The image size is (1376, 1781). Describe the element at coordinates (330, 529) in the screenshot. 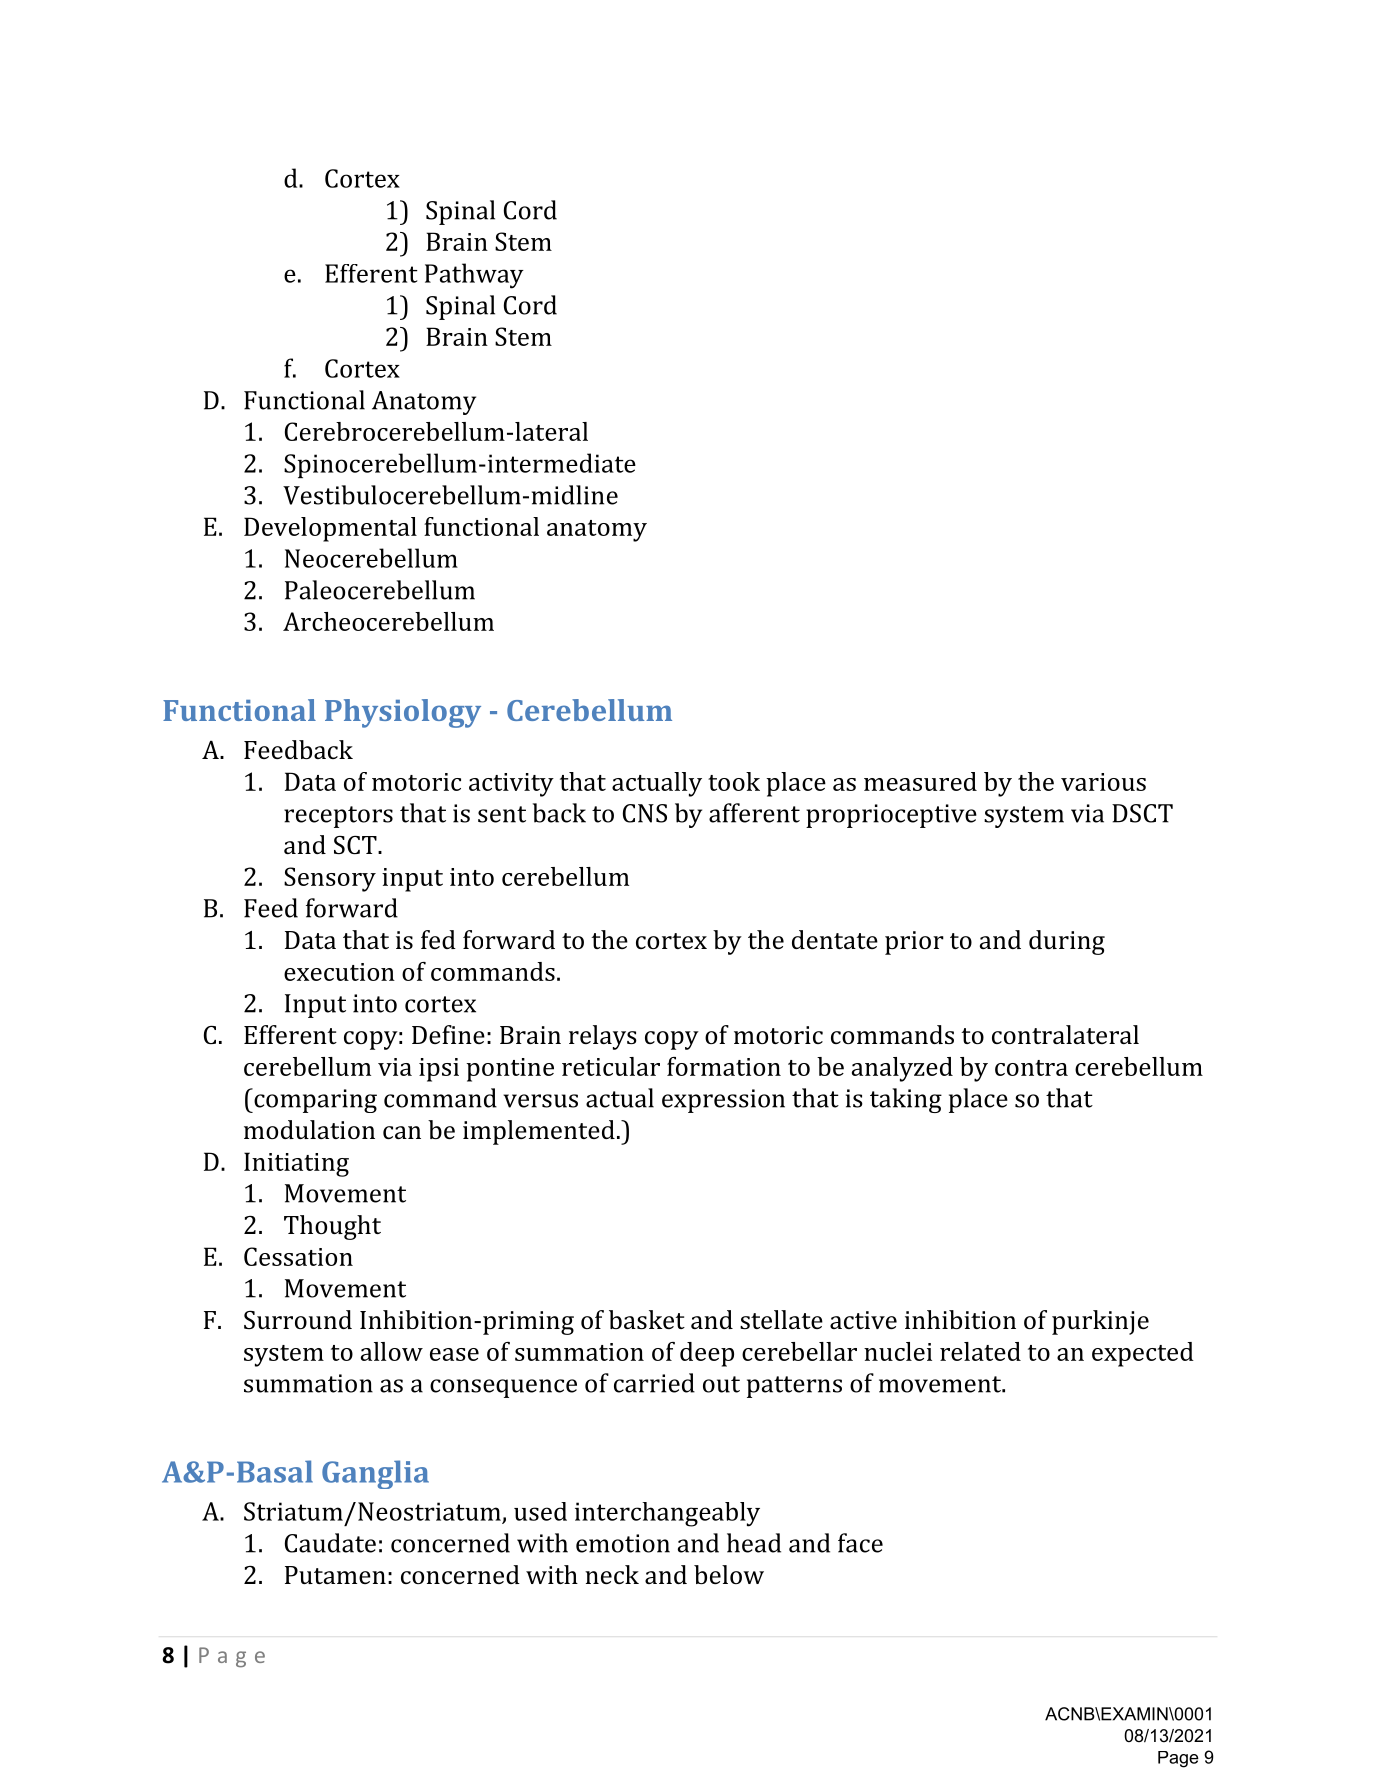

I see `Developmental` at that location.
